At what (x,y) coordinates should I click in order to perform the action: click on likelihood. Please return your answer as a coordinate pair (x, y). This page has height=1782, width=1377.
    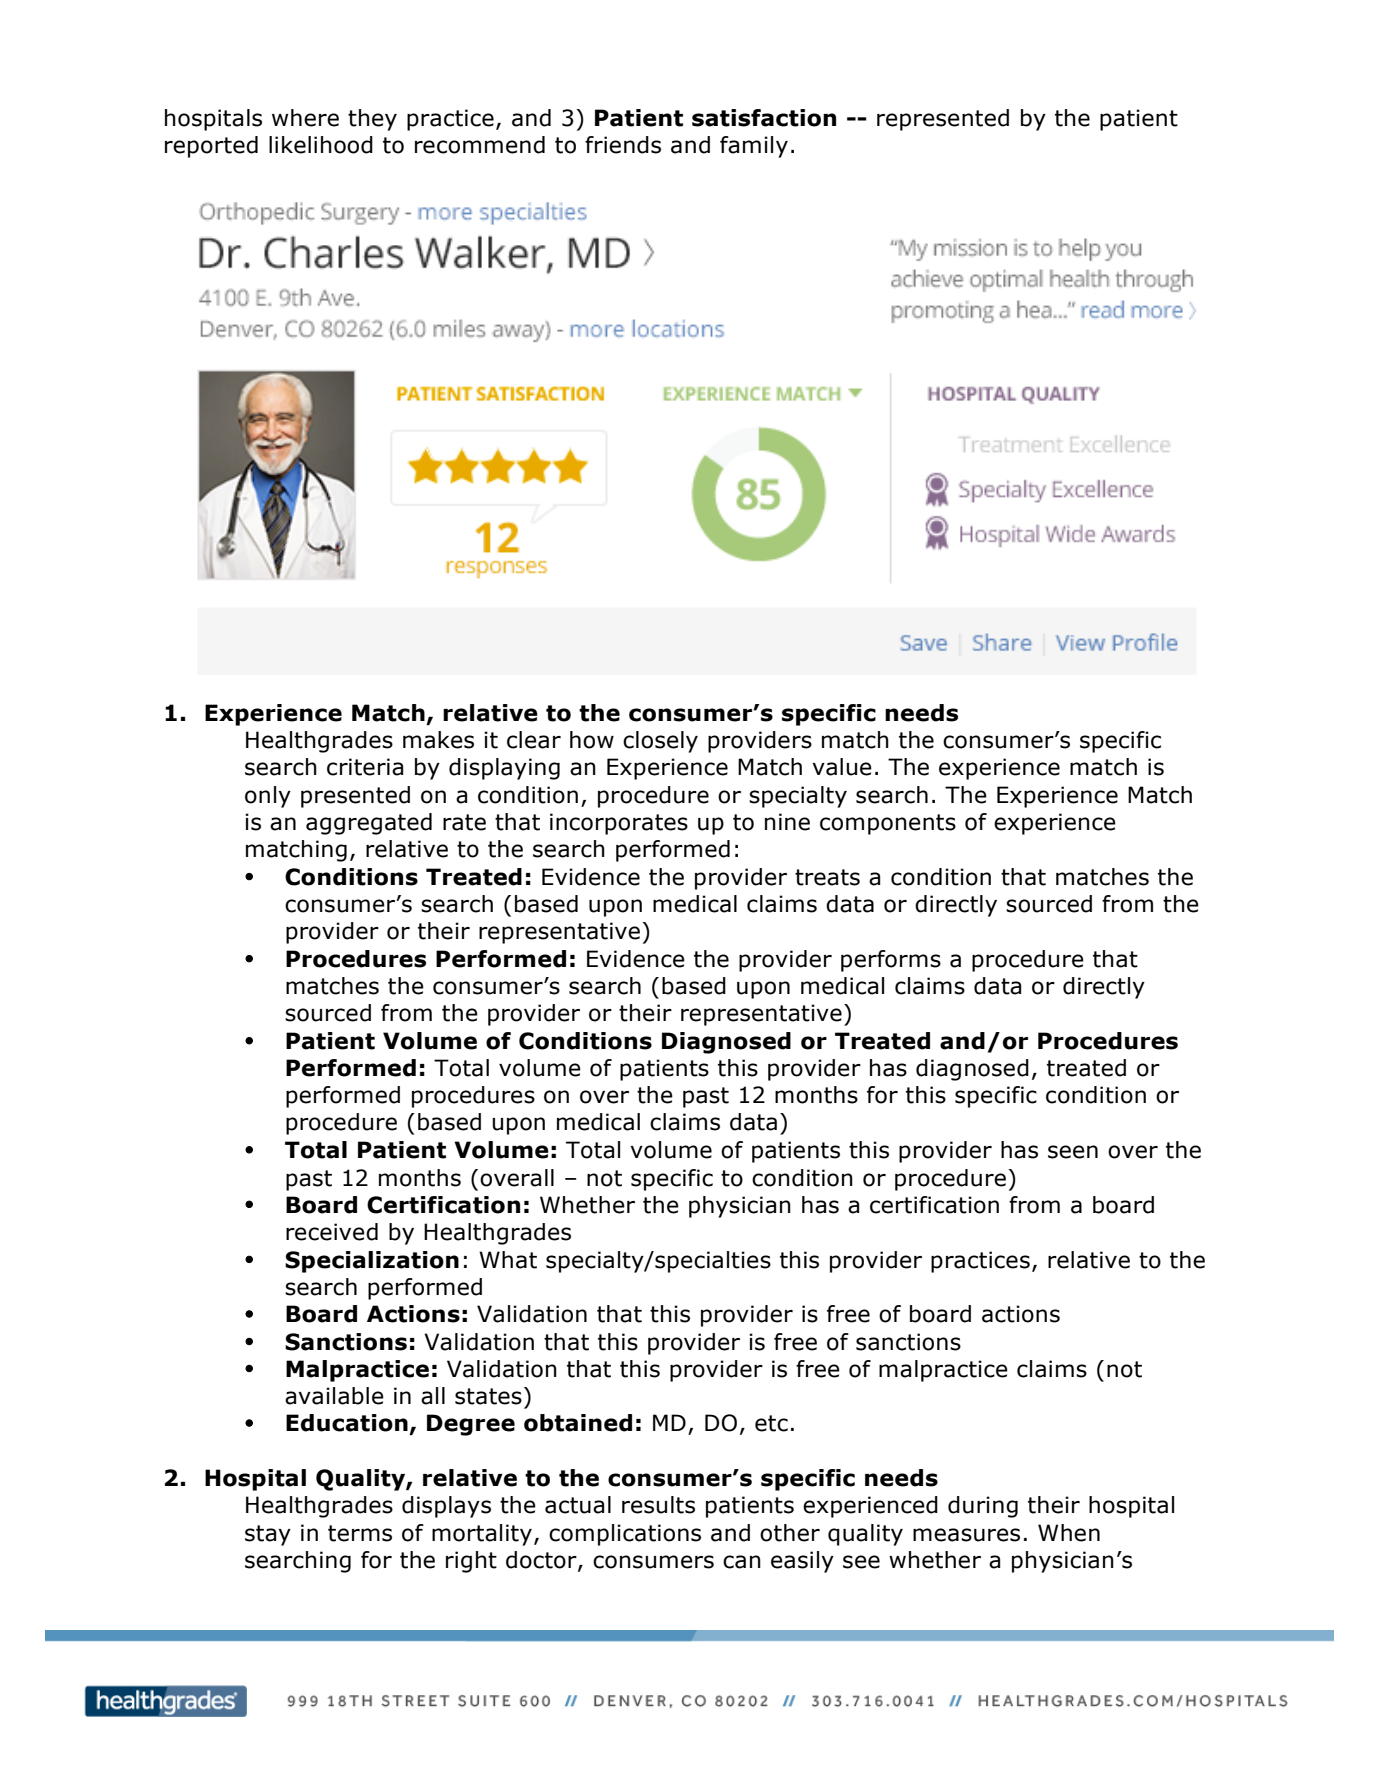
    Looking at the image, I should click on (321, 145).
